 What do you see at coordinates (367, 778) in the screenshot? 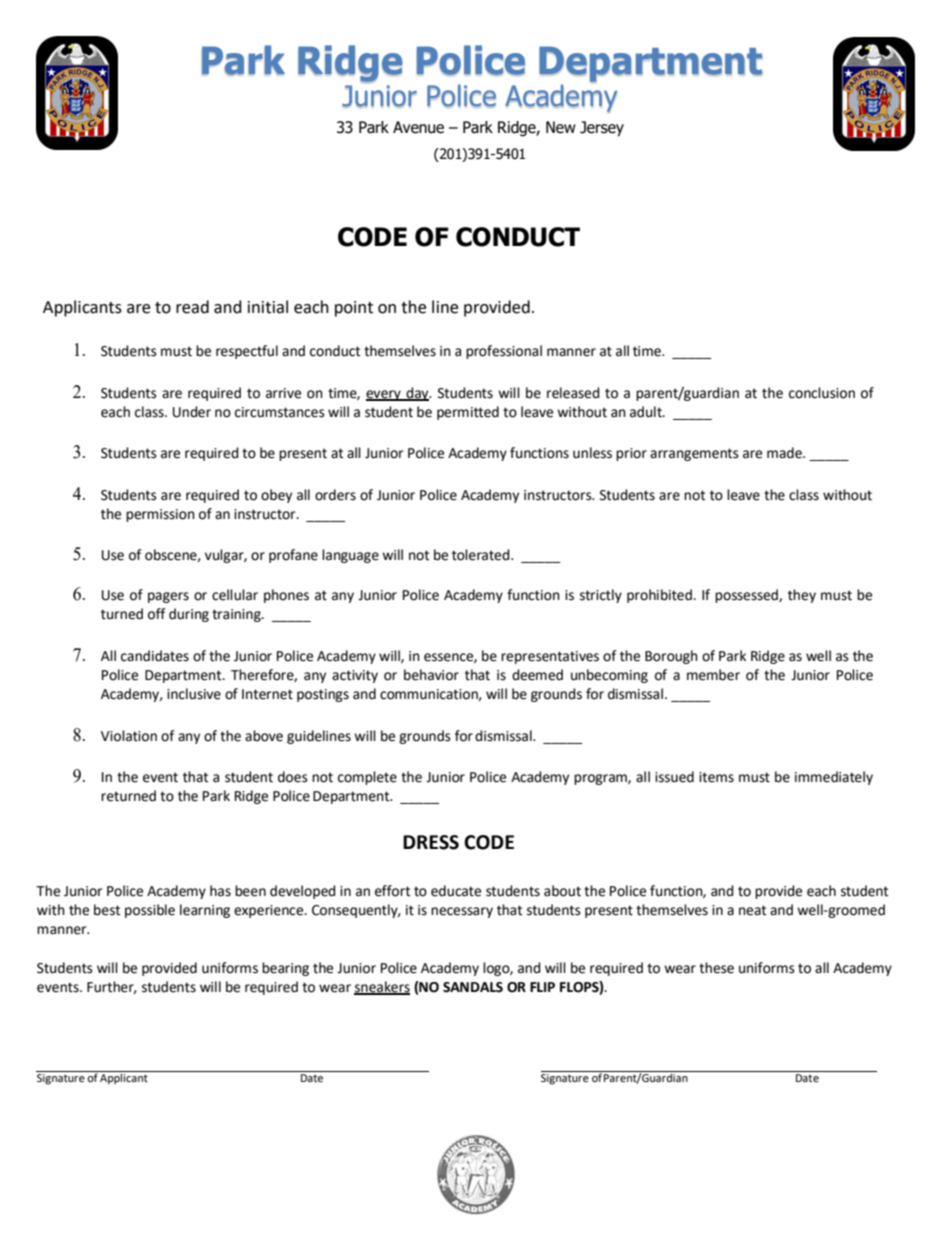
I see `complete` at bounding box center [367, 778].
